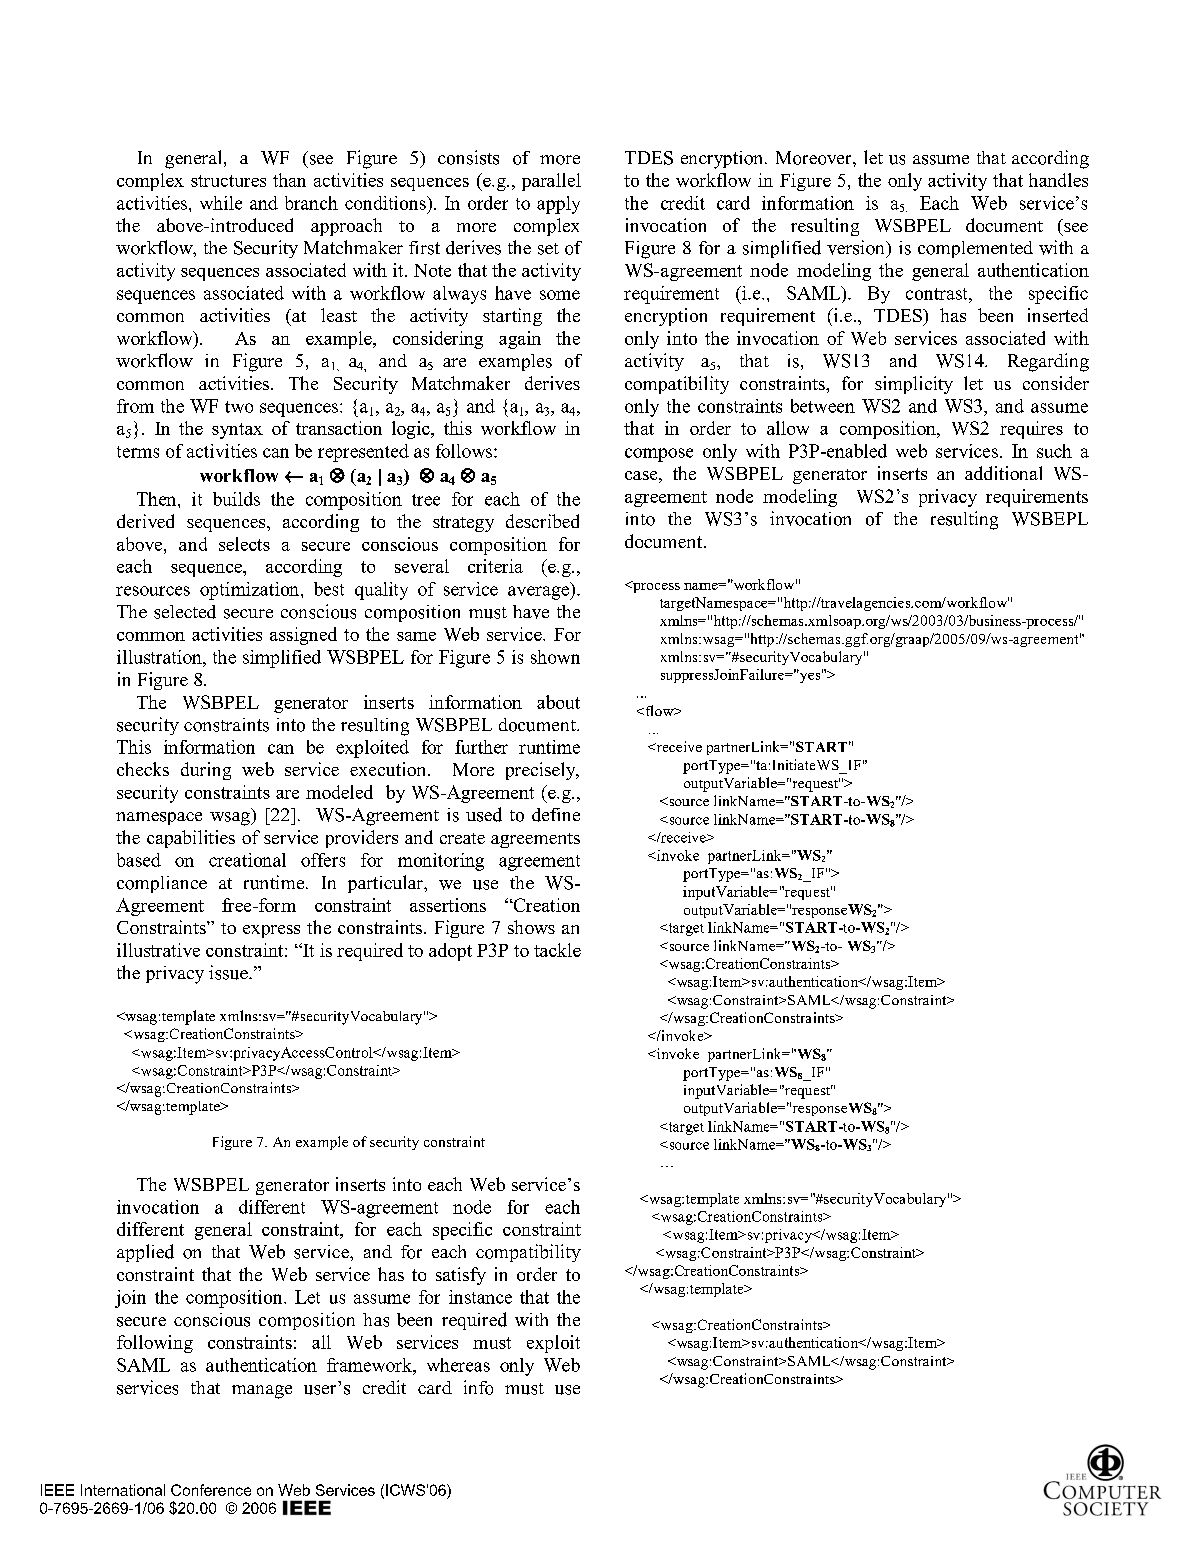  Describe the element at coordinates (461, 1276) in the screenshot. I see `satisfy` at that location.
